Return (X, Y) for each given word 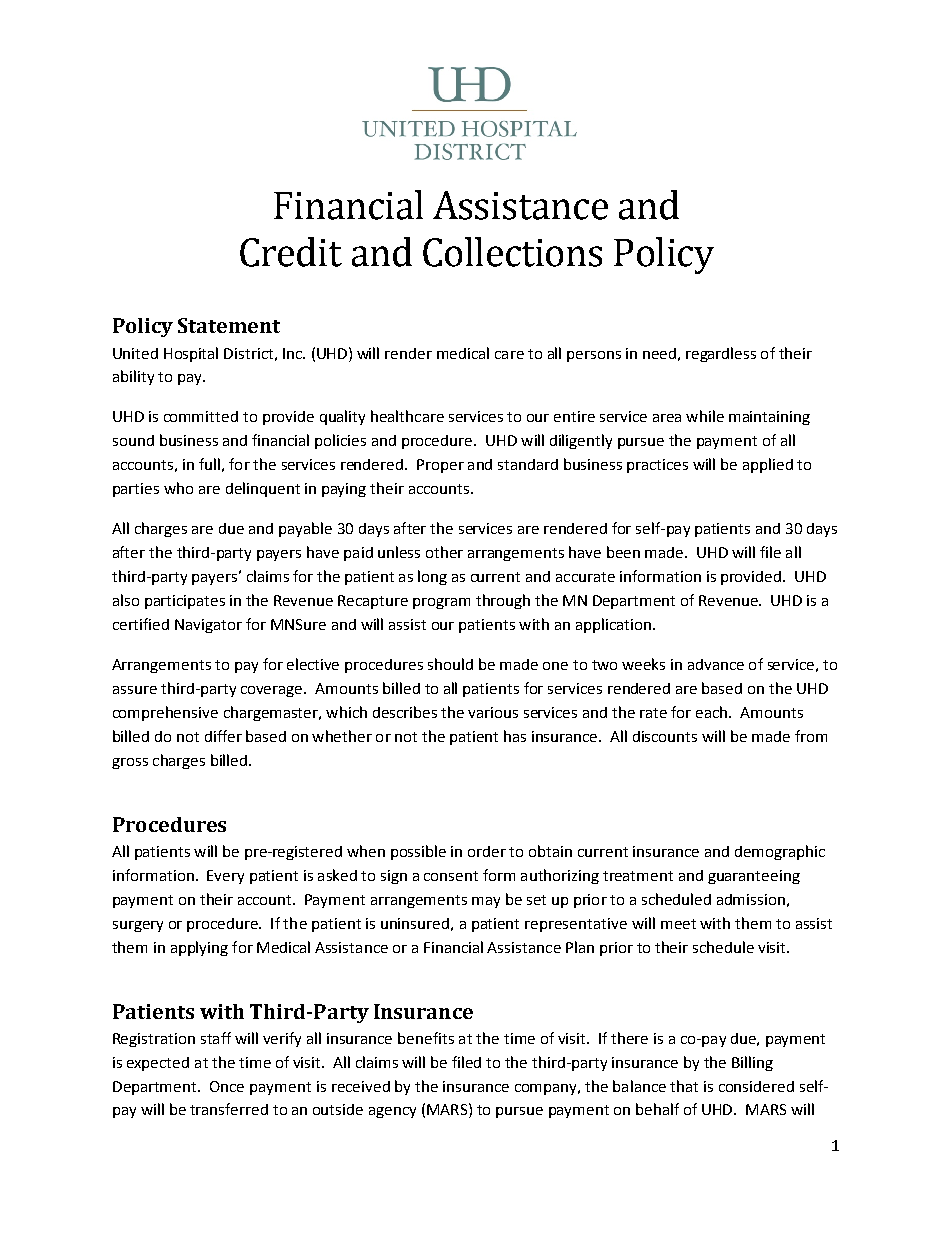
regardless (721, 354)
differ (223, 736)
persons (594, 356)
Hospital (191, 354)
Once (227, 1086)
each (713, 712)
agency (392, 1112)
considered (756, 1086)
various (493, 712)
